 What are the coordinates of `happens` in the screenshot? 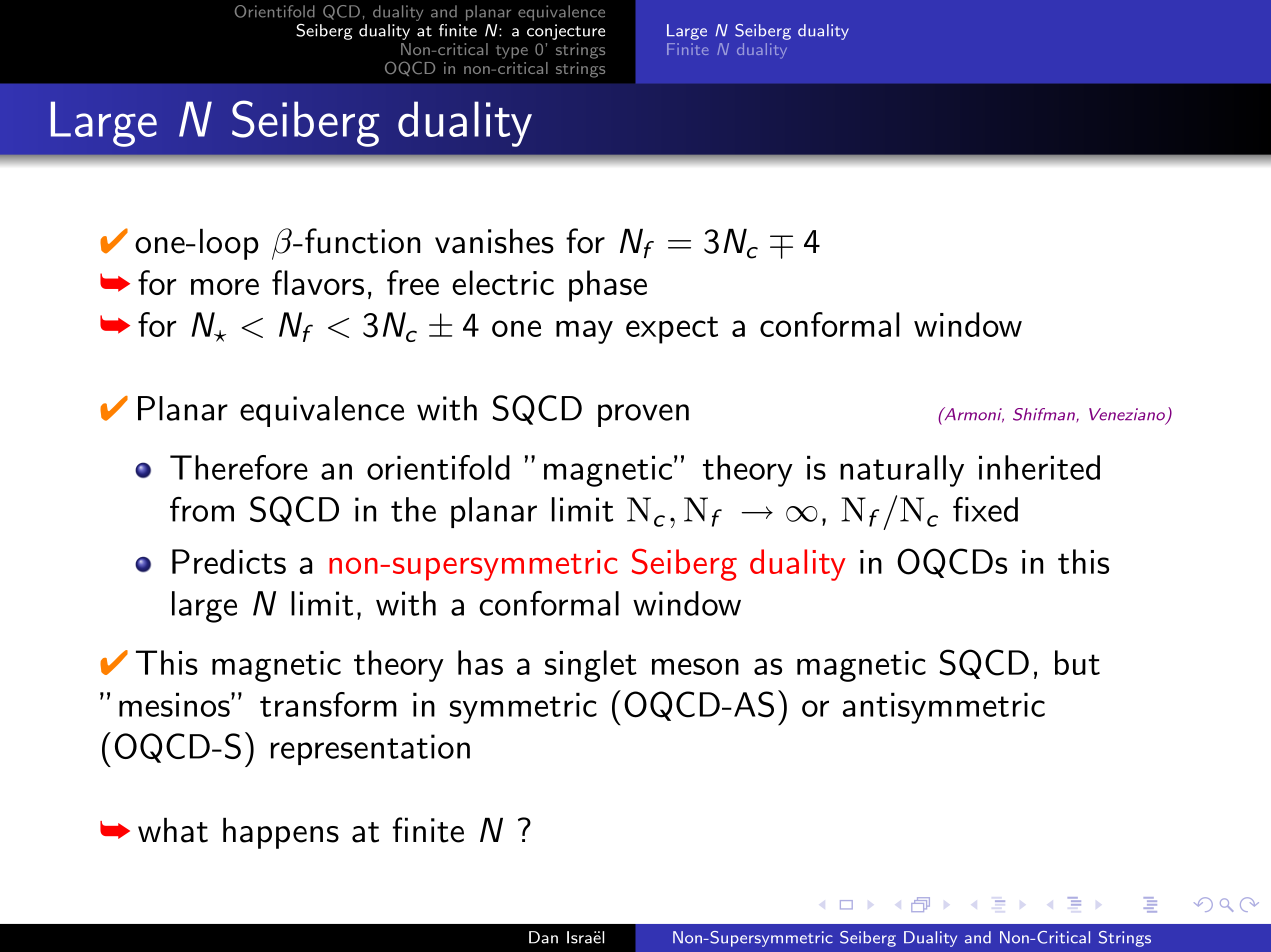 It's located at (281, 833).
